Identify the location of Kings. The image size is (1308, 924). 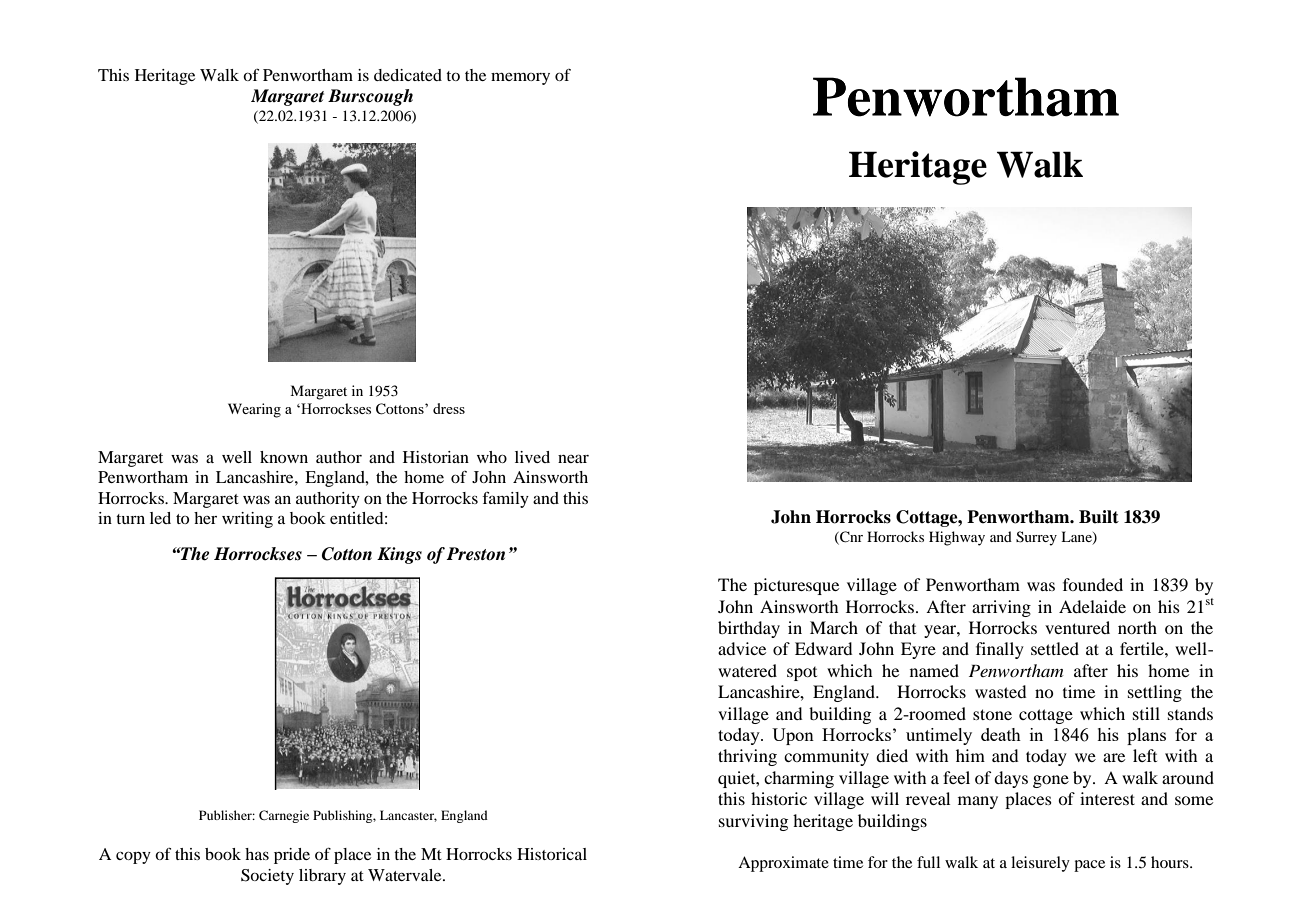
(399, 555).
